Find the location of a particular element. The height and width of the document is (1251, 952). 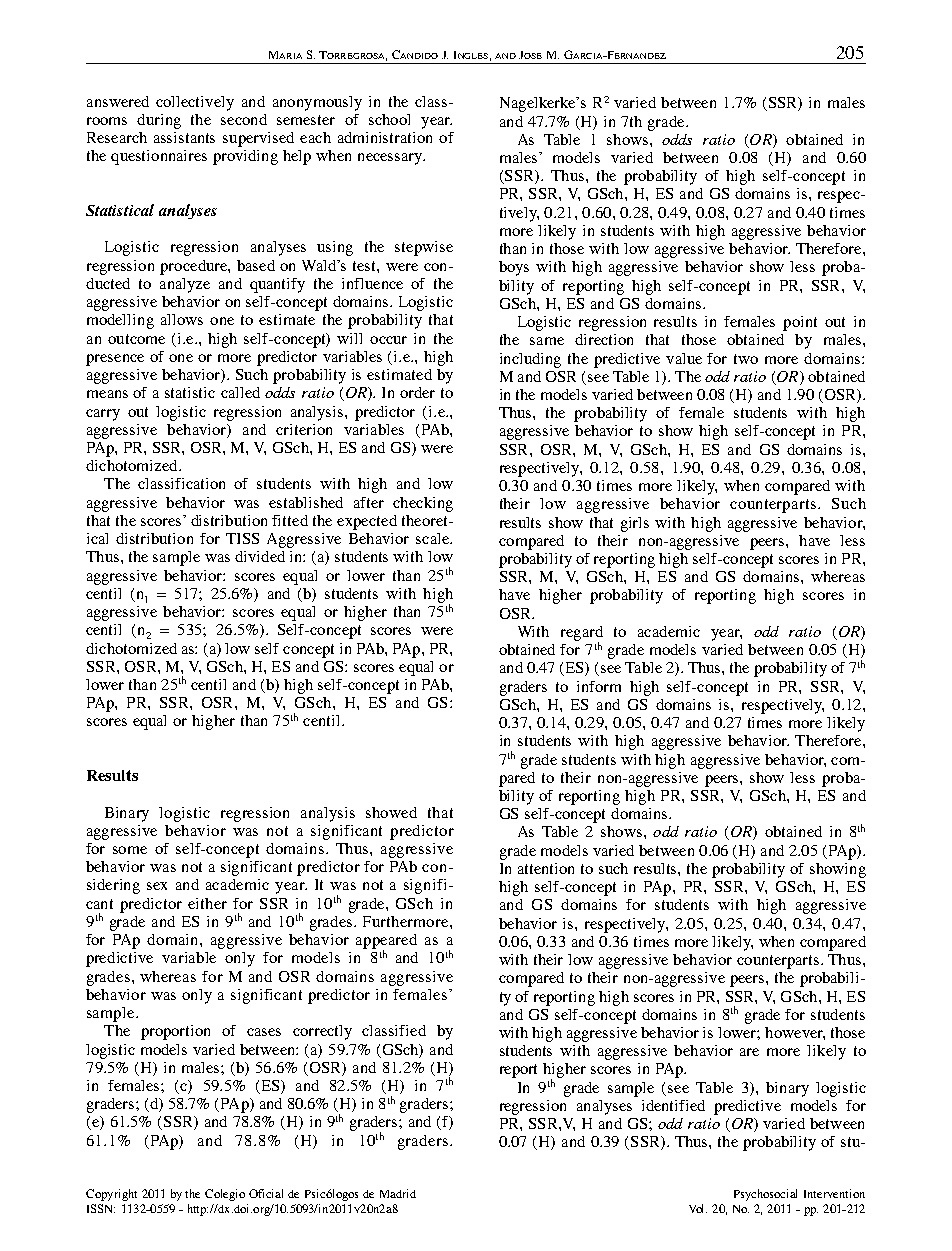

however is located at coordinates (795, 1033).
